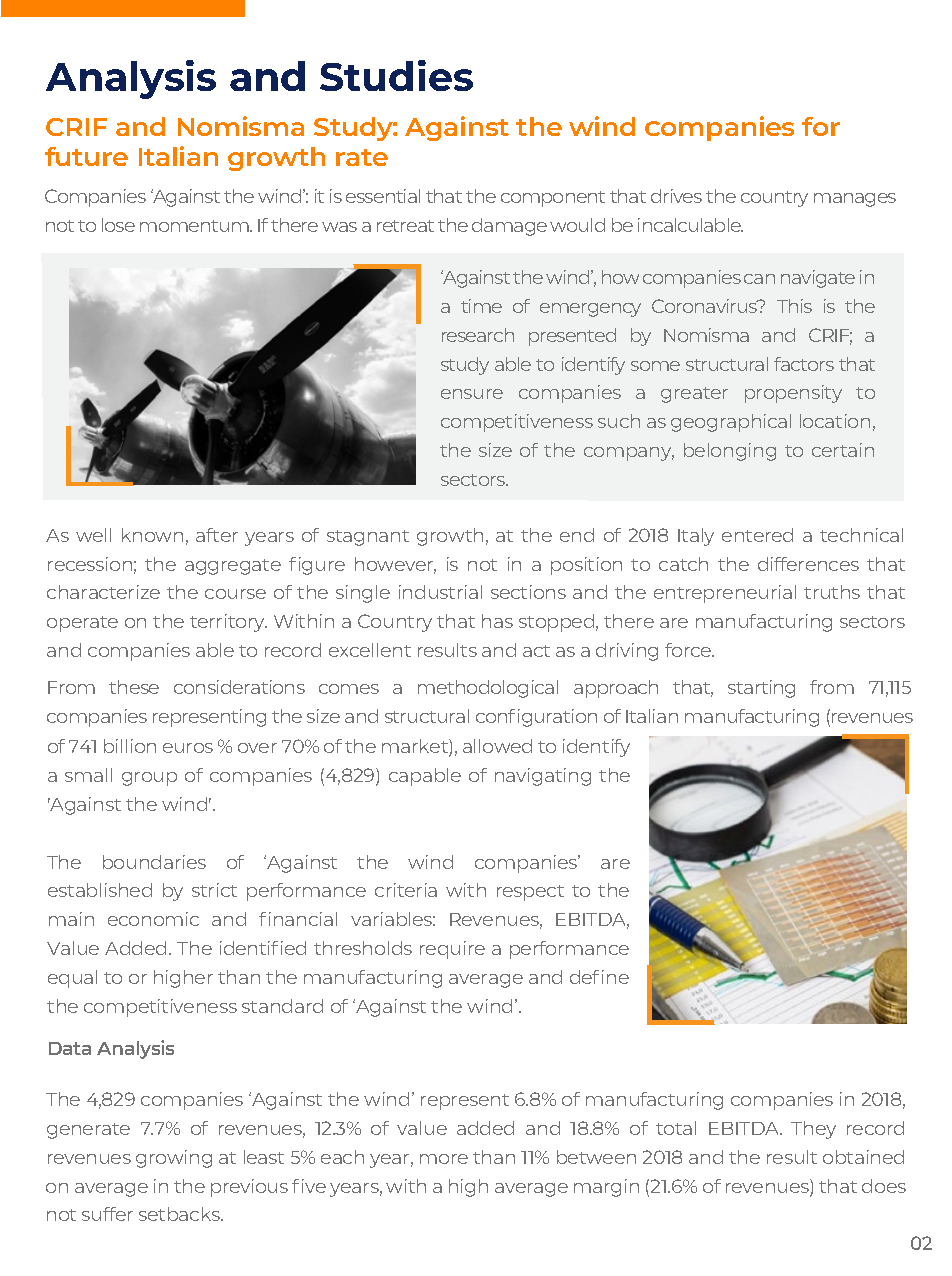  I want to click on growing, so click(174, 1159).
